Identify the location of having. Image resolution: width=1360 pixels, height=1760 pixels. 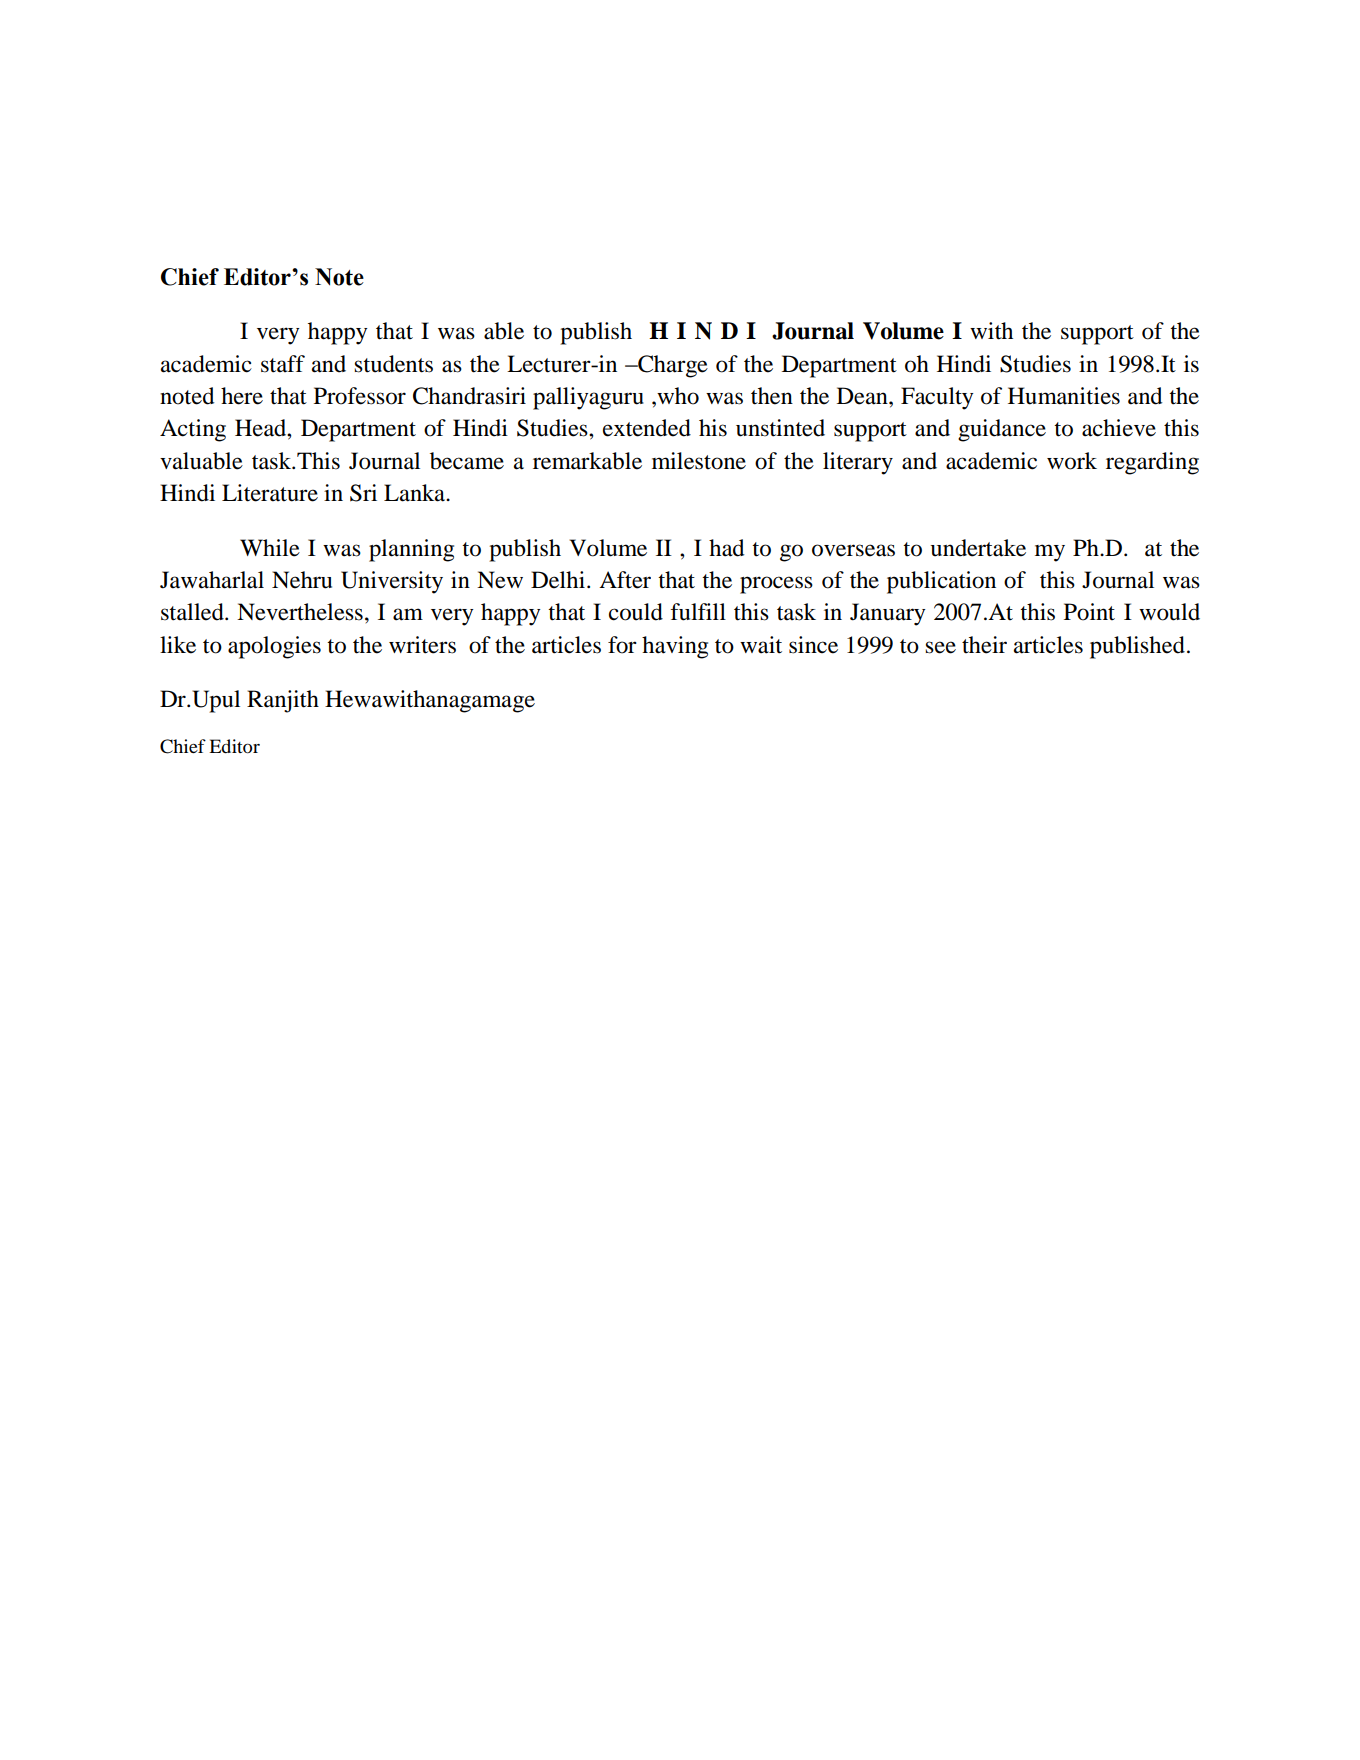
(675, 647).
